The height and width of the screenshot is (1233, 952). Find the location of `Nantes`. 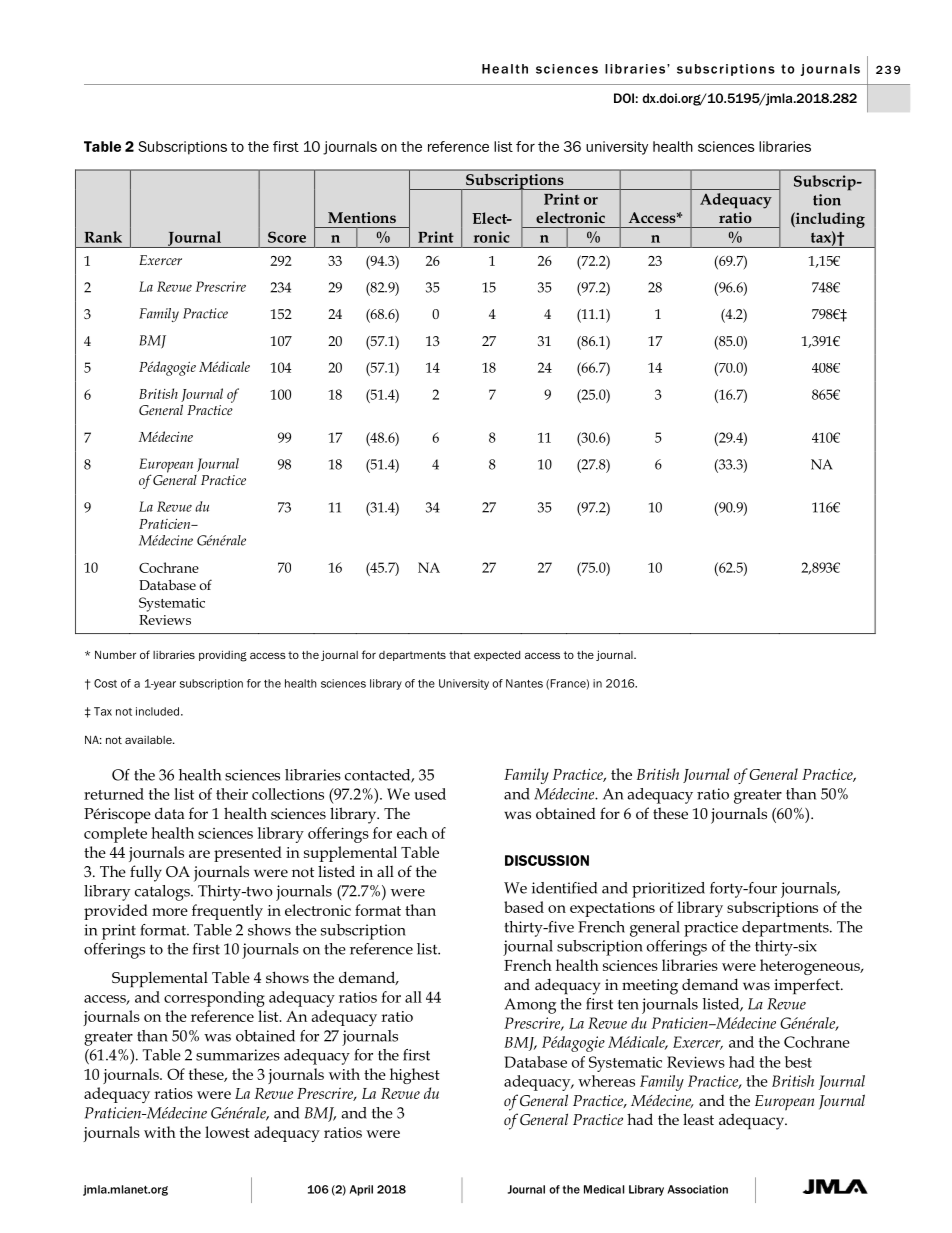

Nantes is located at coordinates (524, 683).
